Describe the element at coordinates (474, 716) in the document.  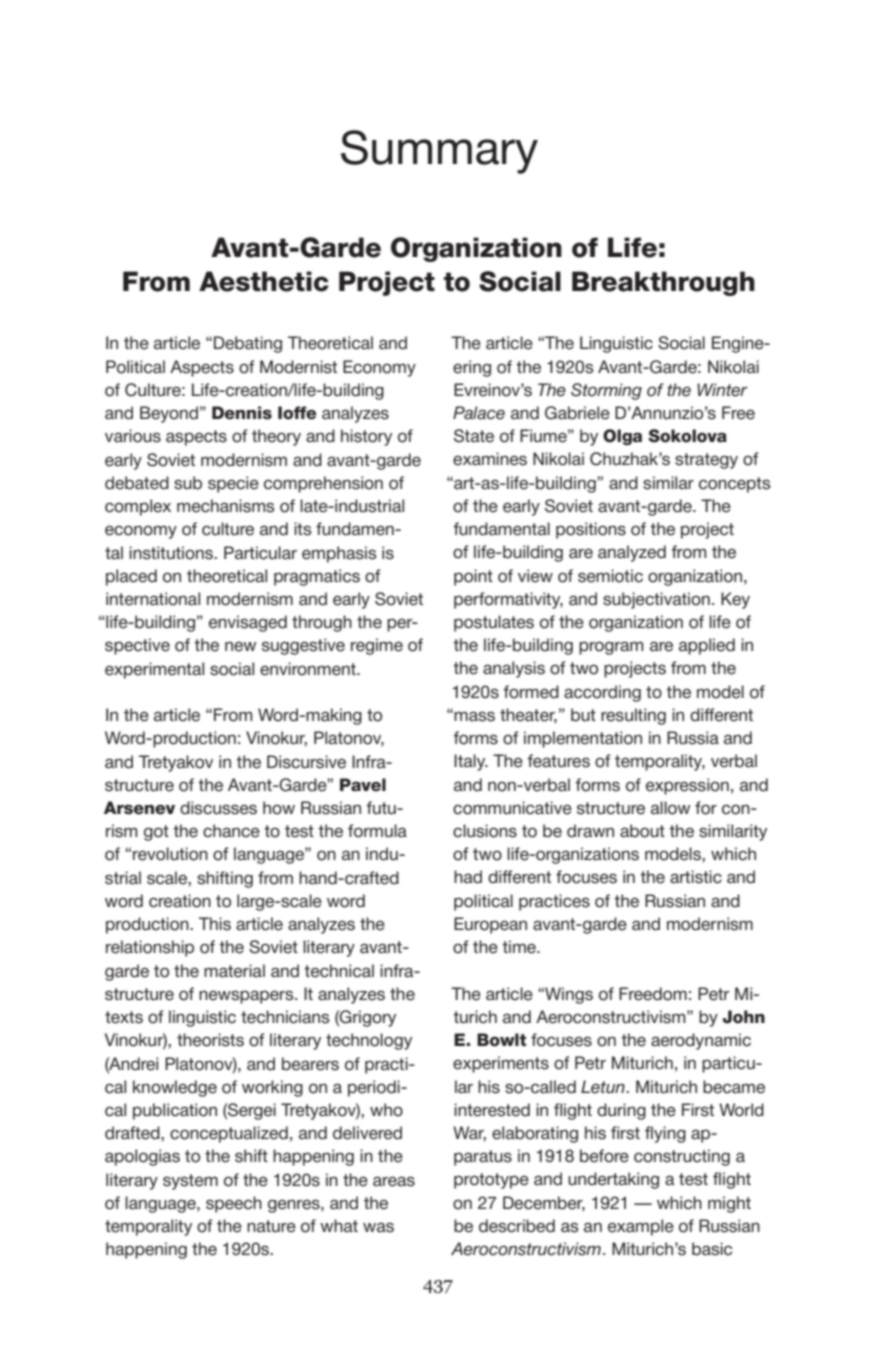
I see `mass` at that location.
